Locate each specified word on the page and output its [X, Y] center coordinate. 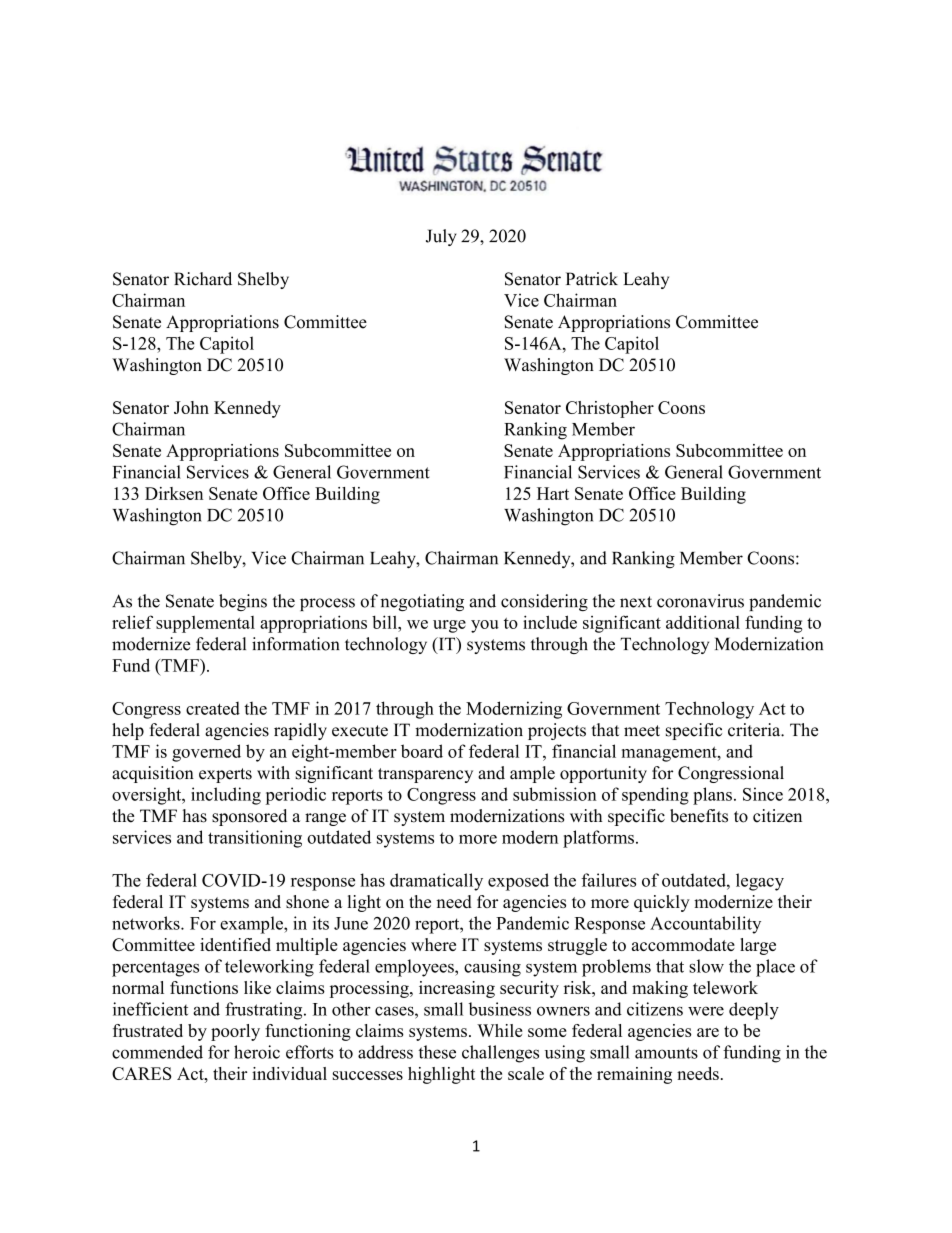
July [441, 237]
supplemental [205, 624]
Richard [203, 279]
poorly [235, 1032]
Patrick [592, 279]
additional [703, 622]
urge [449, 626]
